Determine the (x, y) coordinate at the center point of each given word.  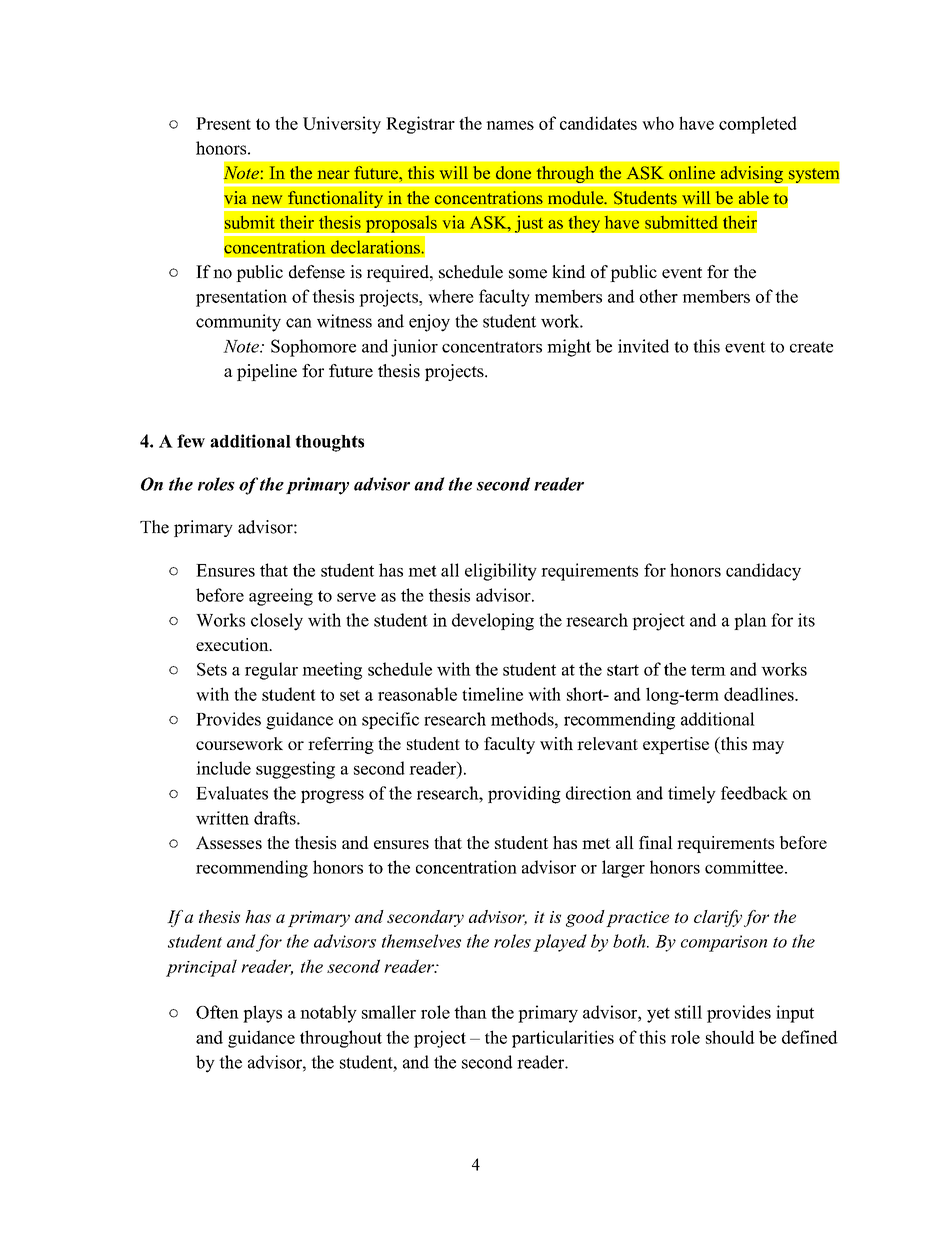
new (267, 199)
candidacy (763, 572)
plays (262, 1014)
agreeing (281, 597)
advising (751, 175)
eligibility (501, 572)
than (470, 1012)
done (513, 173)
